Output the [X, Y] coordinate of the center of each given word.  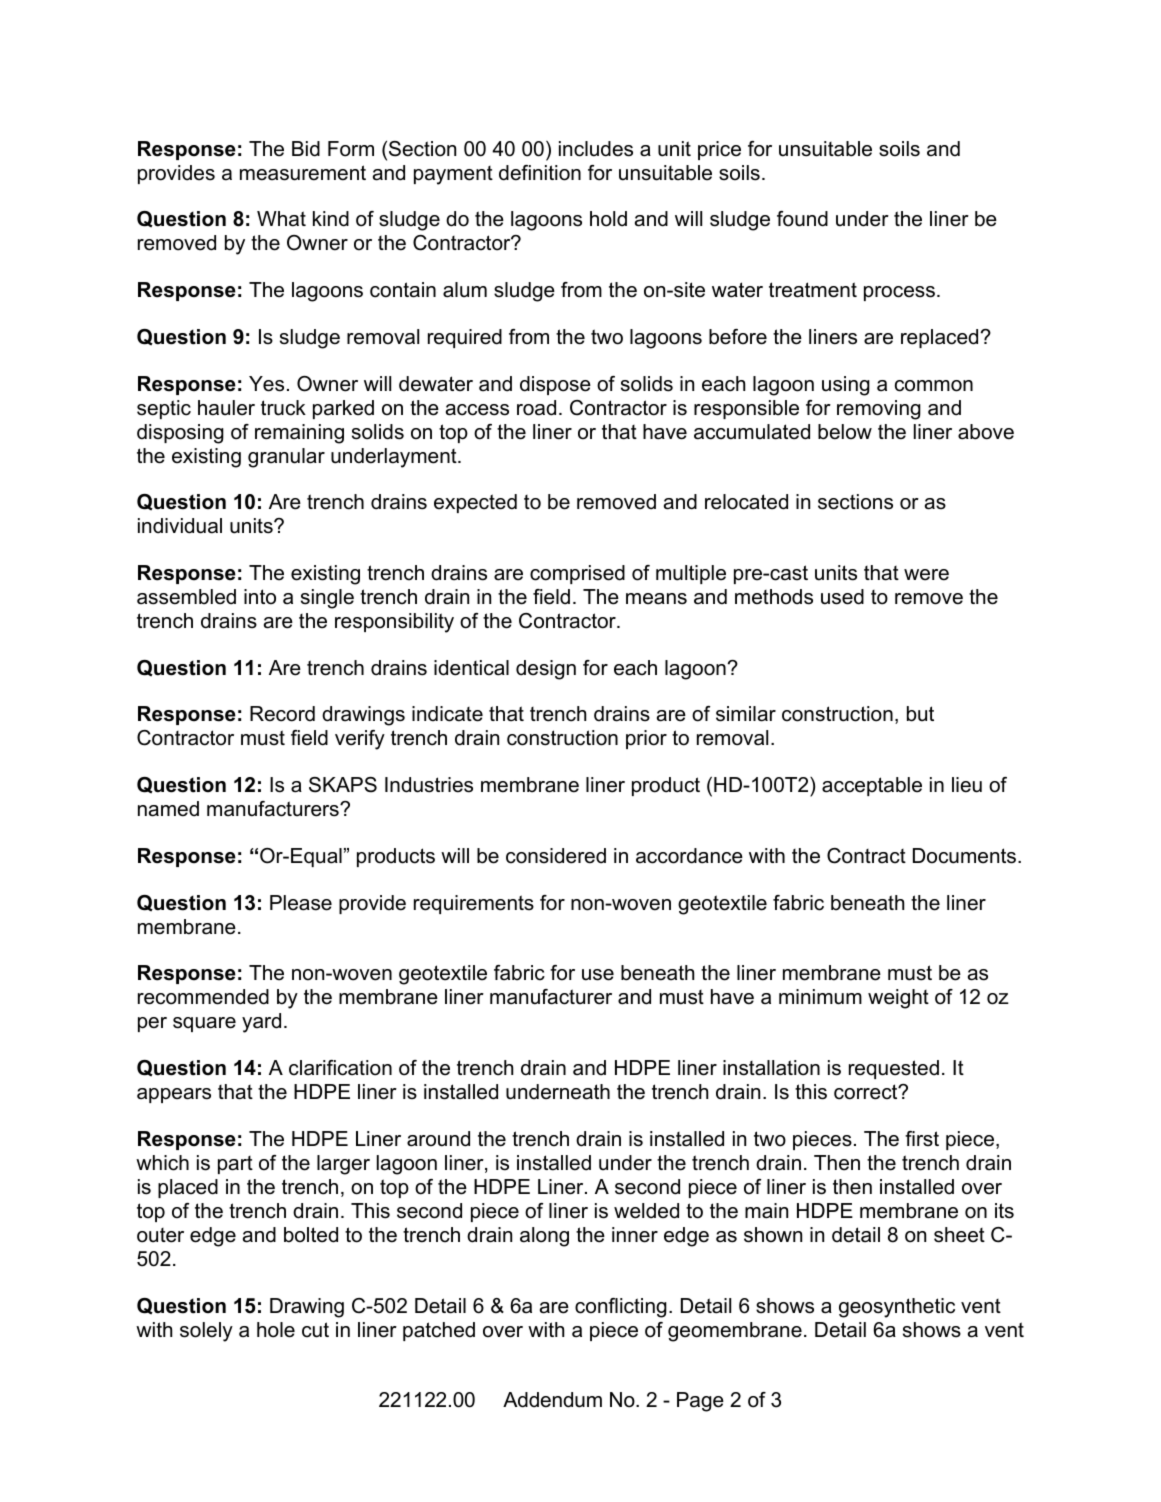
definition [540, 173]
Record [282, 714]
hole [276, 1330]
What [281, 219]
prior [646, 739]
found [802, 219]
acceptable [872, 786]
